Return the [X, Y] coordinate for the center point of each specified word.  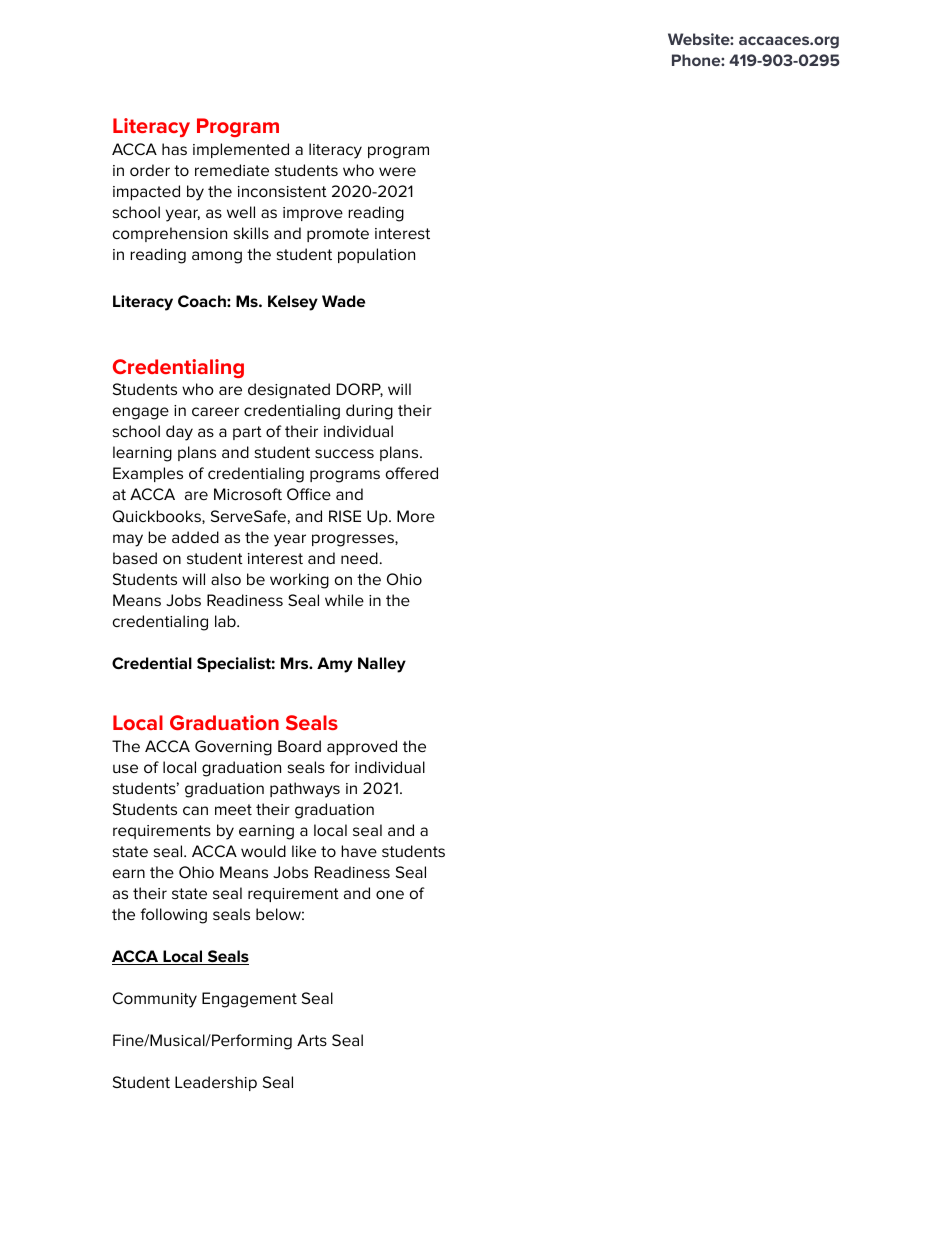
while [344, 600]
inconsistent [282, 191]
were [397, 171]
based [135, 558]
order [150, 170]
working [299, 581]
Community [155, 1000]
